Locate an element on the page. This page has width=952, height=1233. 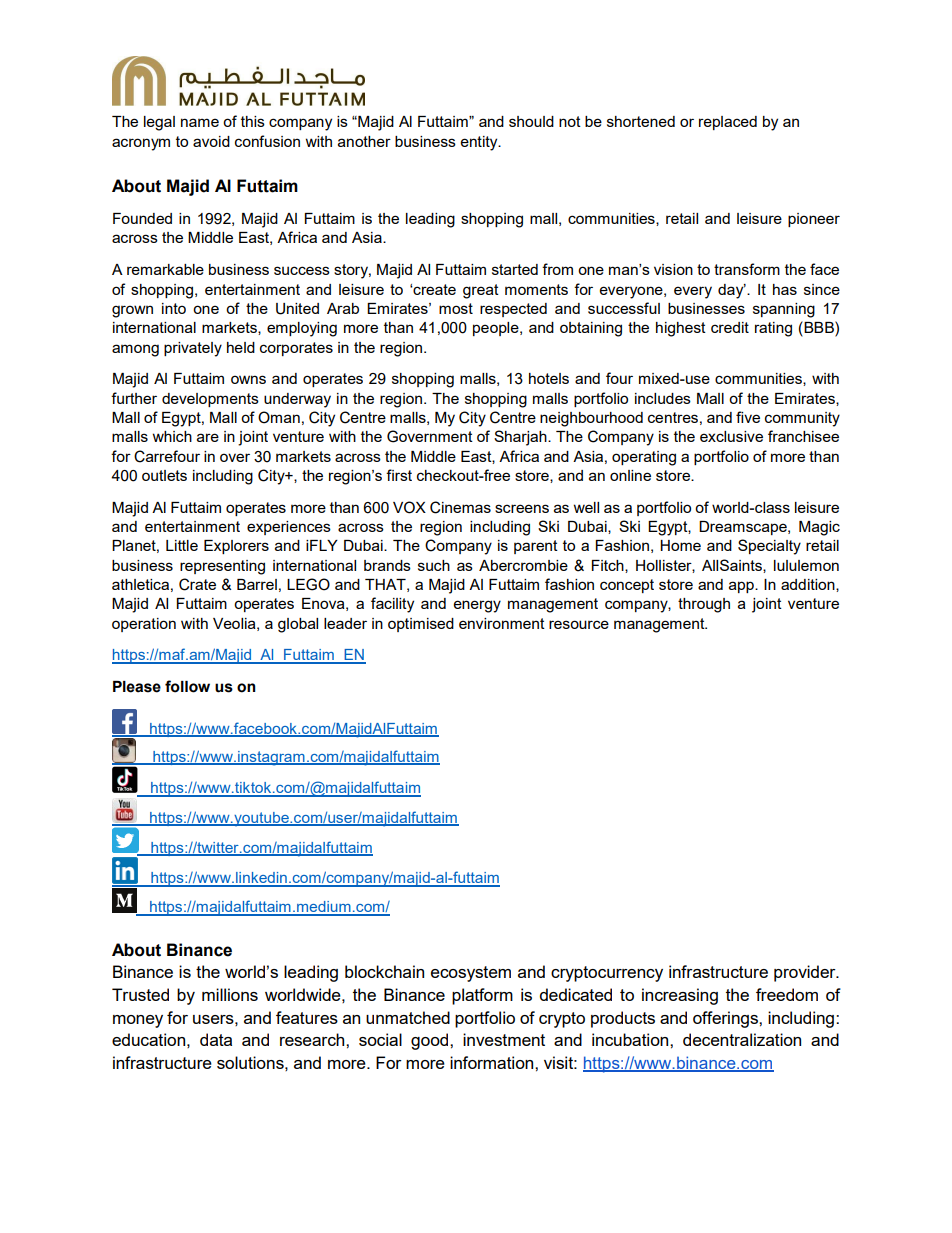
energy is located at coordinates (477, 606).
